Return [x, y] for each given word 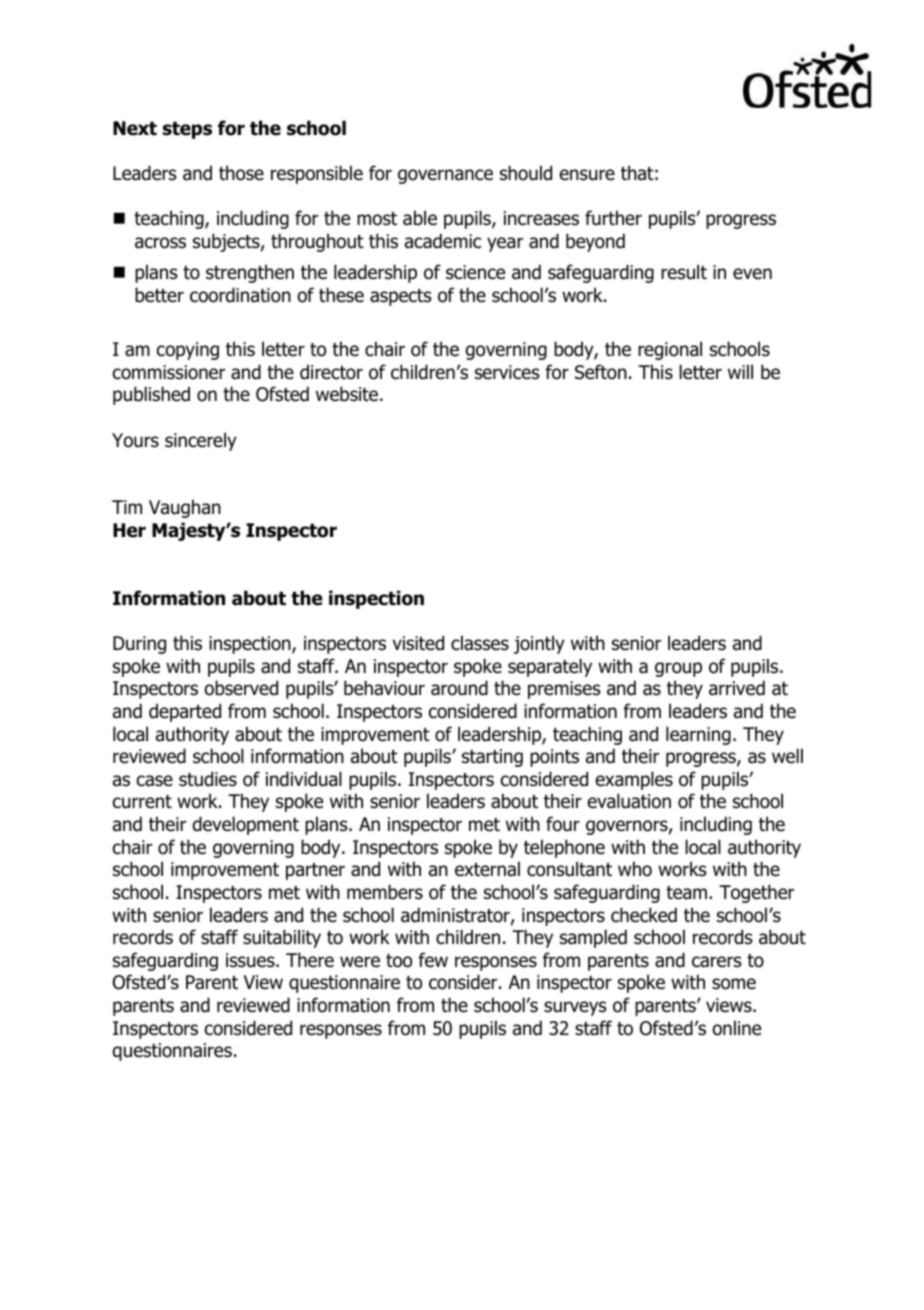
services [507, 372]
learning [698, 735]
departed [185, 712]
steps [187, 130]
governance [445, 176]
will [740, 371]
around [459, 688]
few [433, 960]
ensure [587, 175]
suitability [282, 938]
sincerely [201, 441]
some [734, 984]
